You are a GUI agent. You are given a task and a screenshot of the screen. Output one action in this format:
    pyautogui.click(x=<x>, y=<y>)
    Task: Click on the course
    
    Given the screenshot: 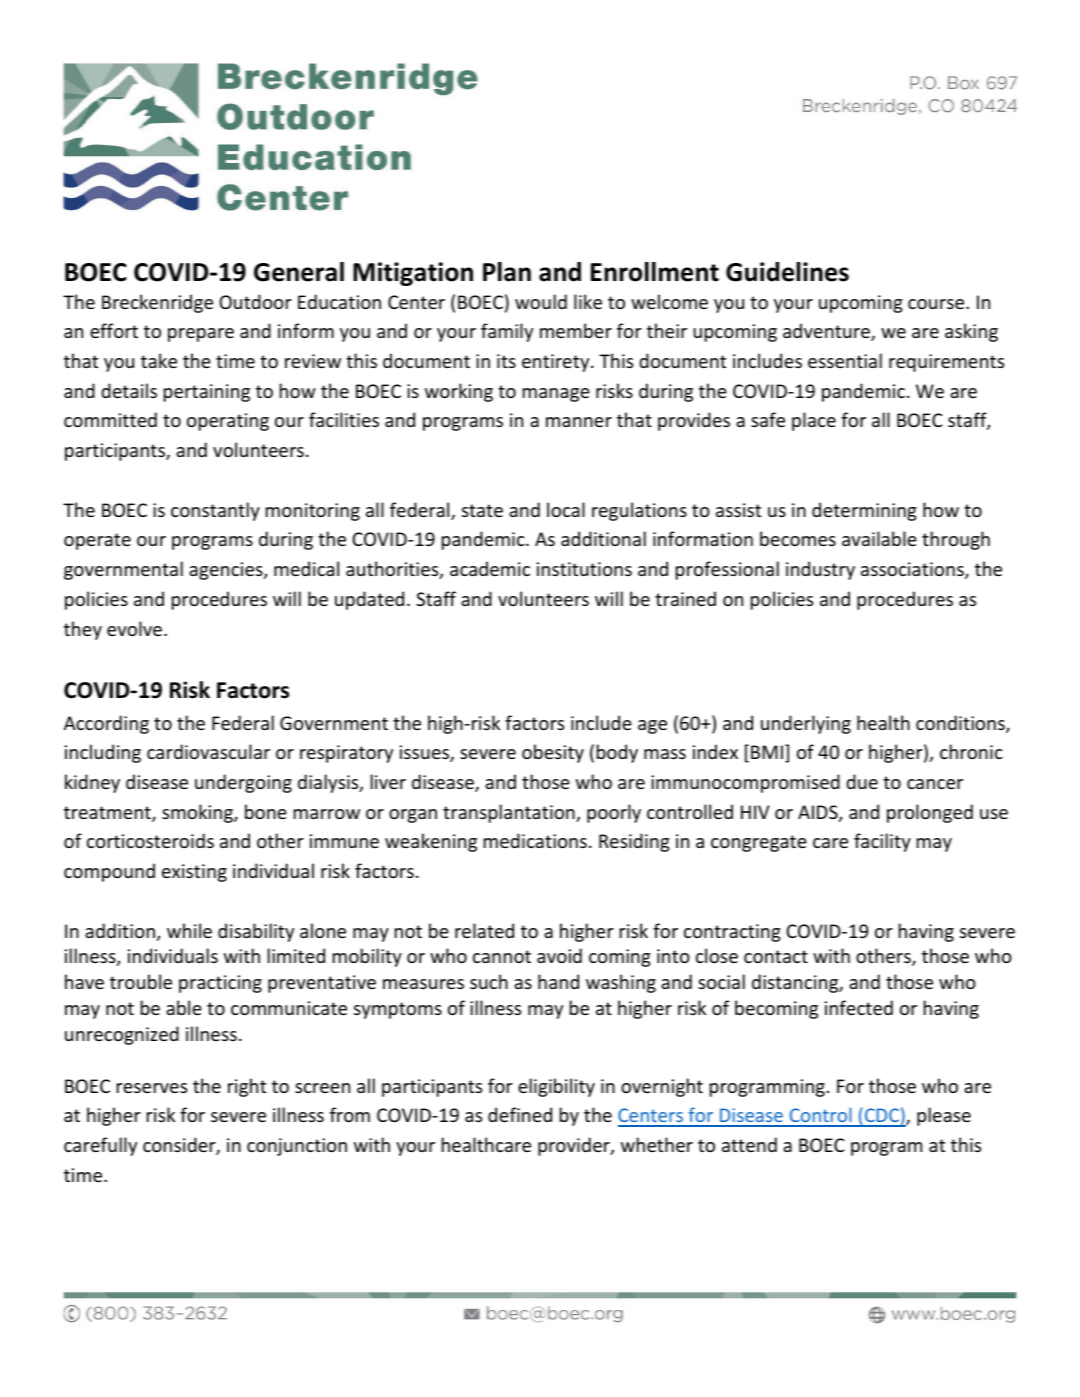 What is the action you would take?
    pyautogui.click(x=937, y=304)
